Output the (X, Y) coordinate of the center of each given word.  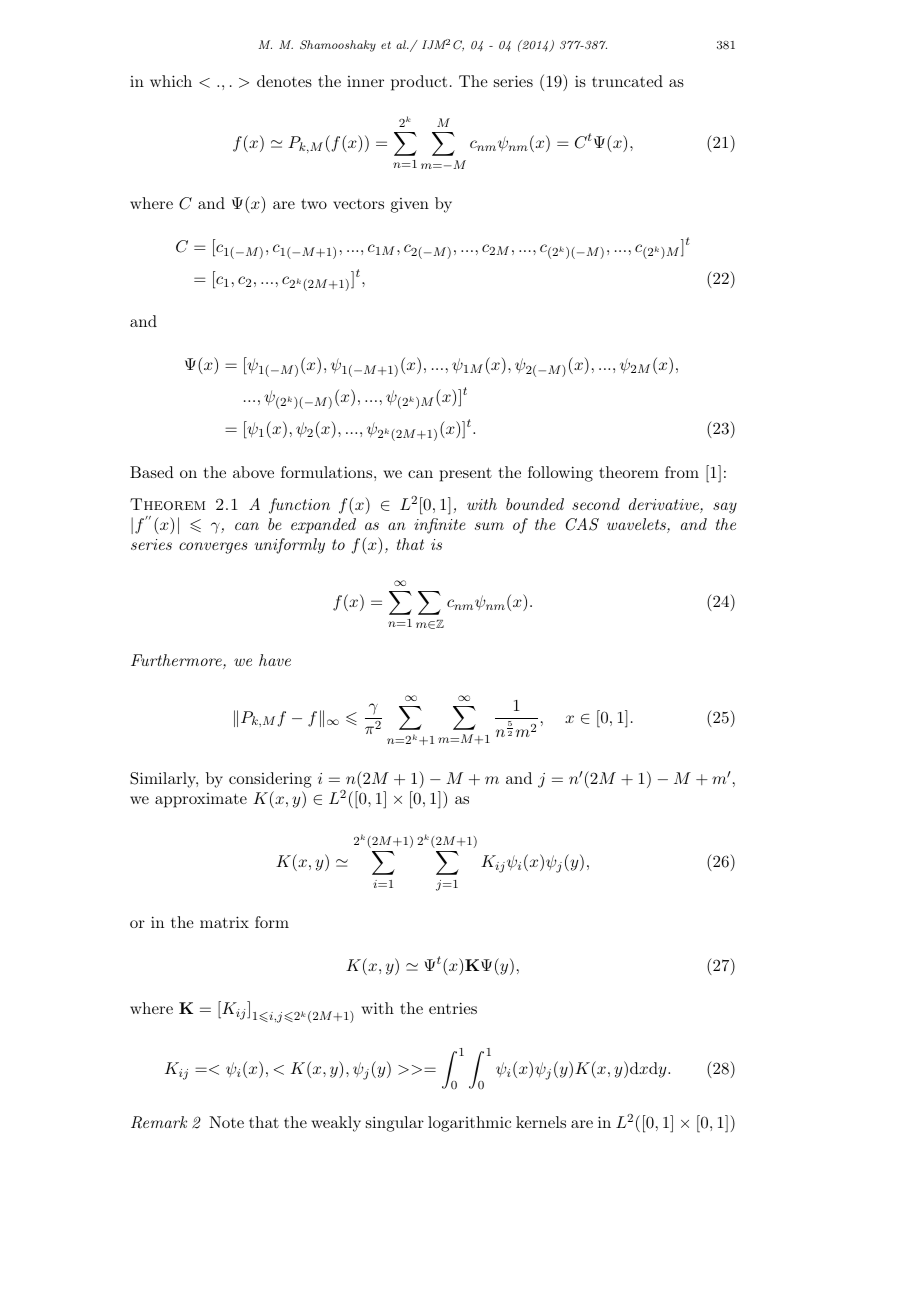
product (419, 83)
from (682, 472)
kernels (541, 1122)
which (171, 81)
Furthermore (177, 661)
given (410, 205)
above (253, 472)
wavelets (637, 525)
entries (453, 1008)
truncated (627, 81)
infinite (440, 526)
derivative (665, 505)
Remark (159, 1122)
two (314, 204)
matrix (224, 922)
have (275, 660)
